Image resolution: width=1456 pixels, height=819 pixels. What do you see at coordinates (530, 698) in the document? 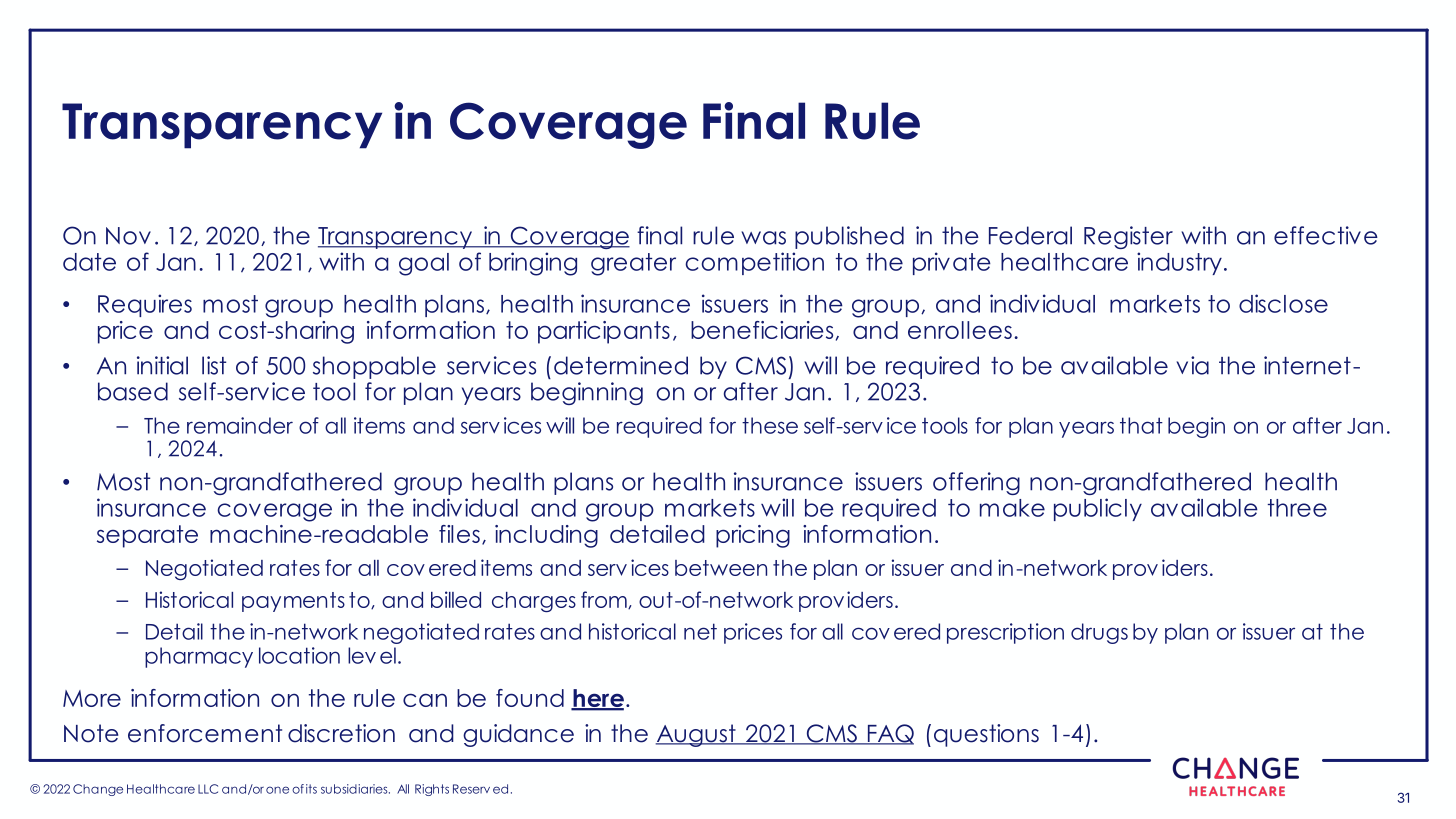
I see `found` at bounding box center [530, 698].
